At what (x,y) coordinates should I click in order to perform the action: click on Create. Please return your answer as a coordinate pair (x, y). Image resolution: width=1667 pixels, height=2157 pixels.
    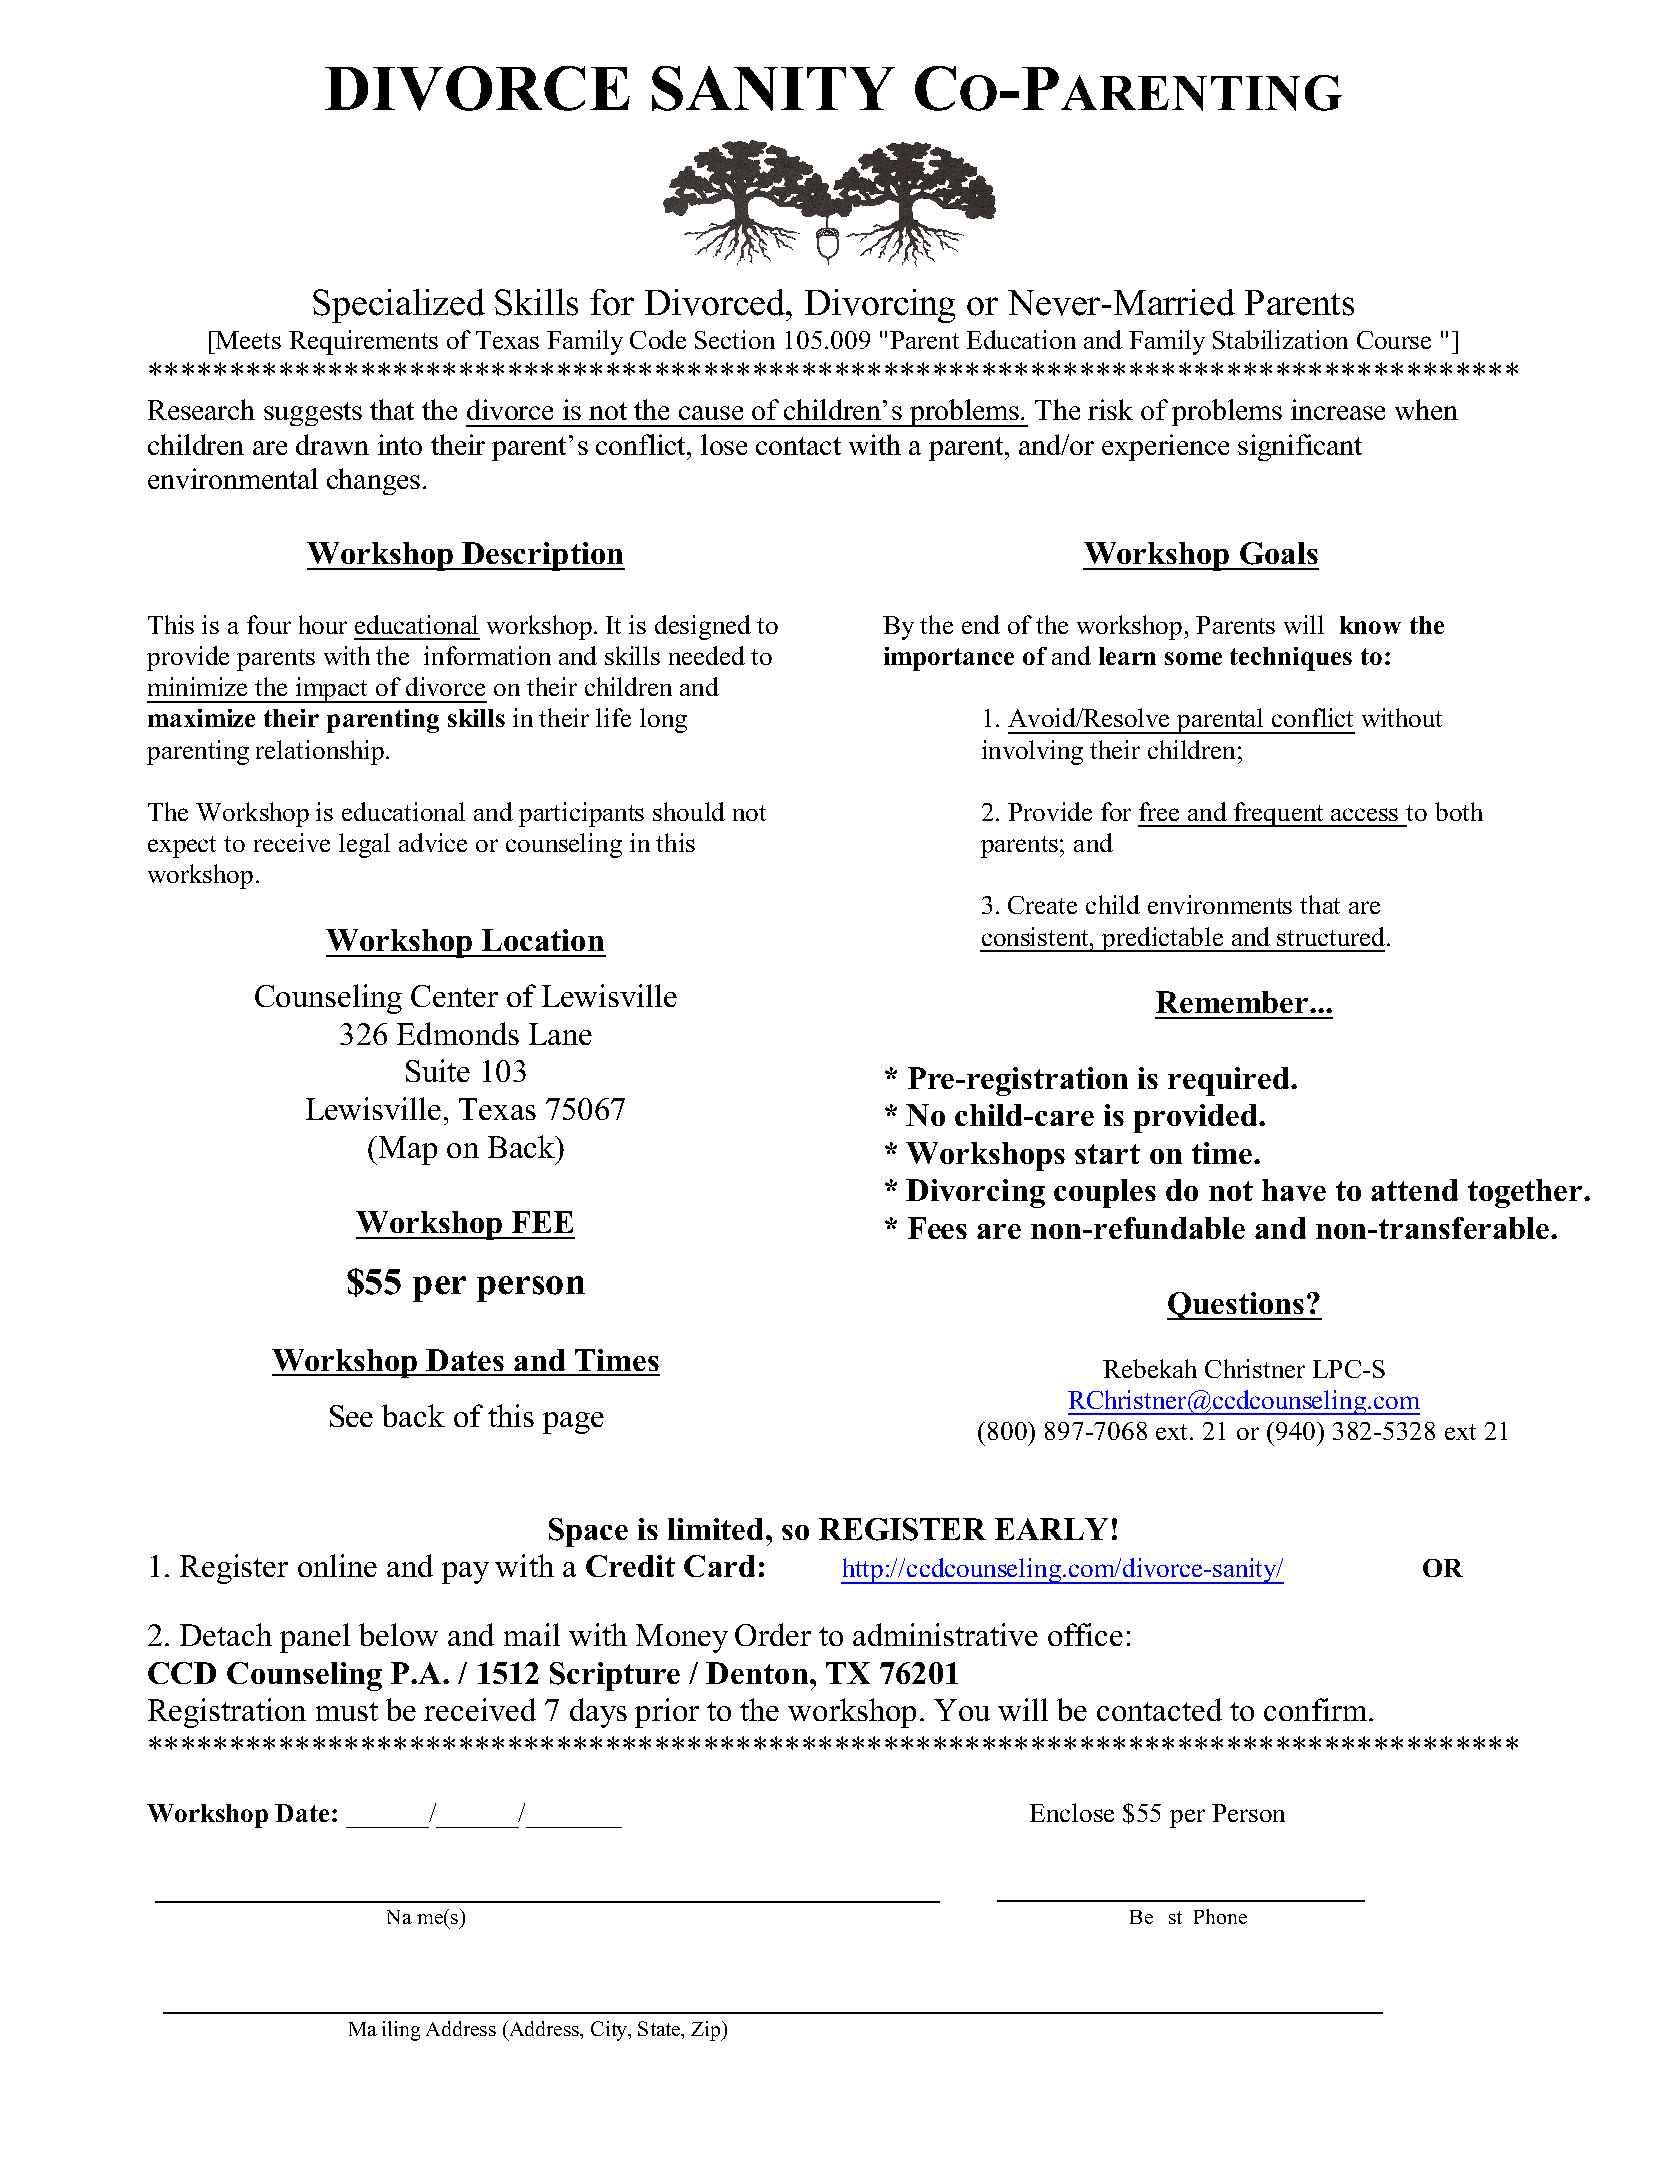
    Looking at the image, I should click on (1042, 905).
